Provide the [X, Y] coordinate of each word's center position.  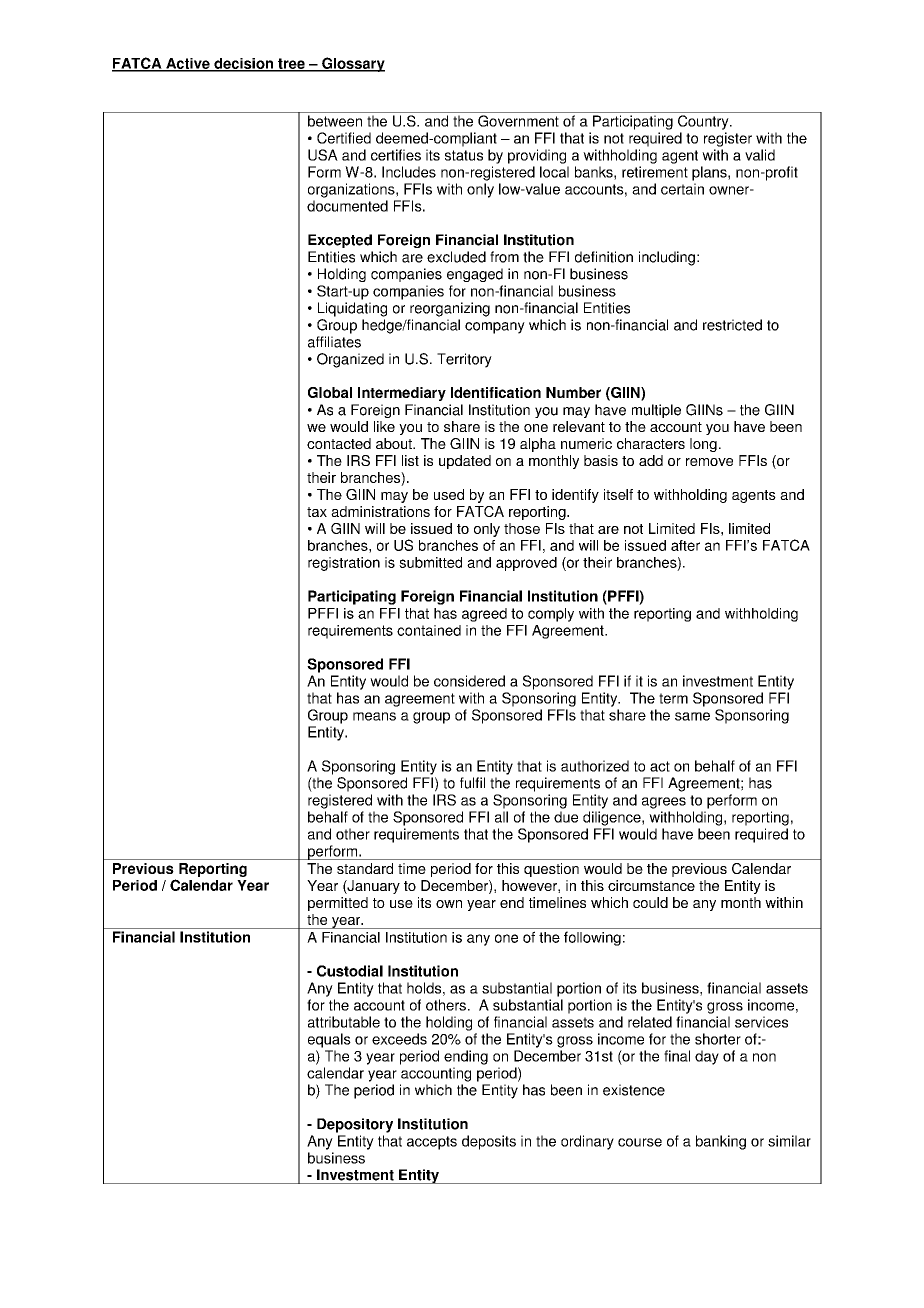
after [685, 545]
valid [760, 155]
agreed [484, 615]
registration [344, 564]
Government [518, 121]
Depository [355, 1125]
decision [243, 64]
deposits [489, 1142]
